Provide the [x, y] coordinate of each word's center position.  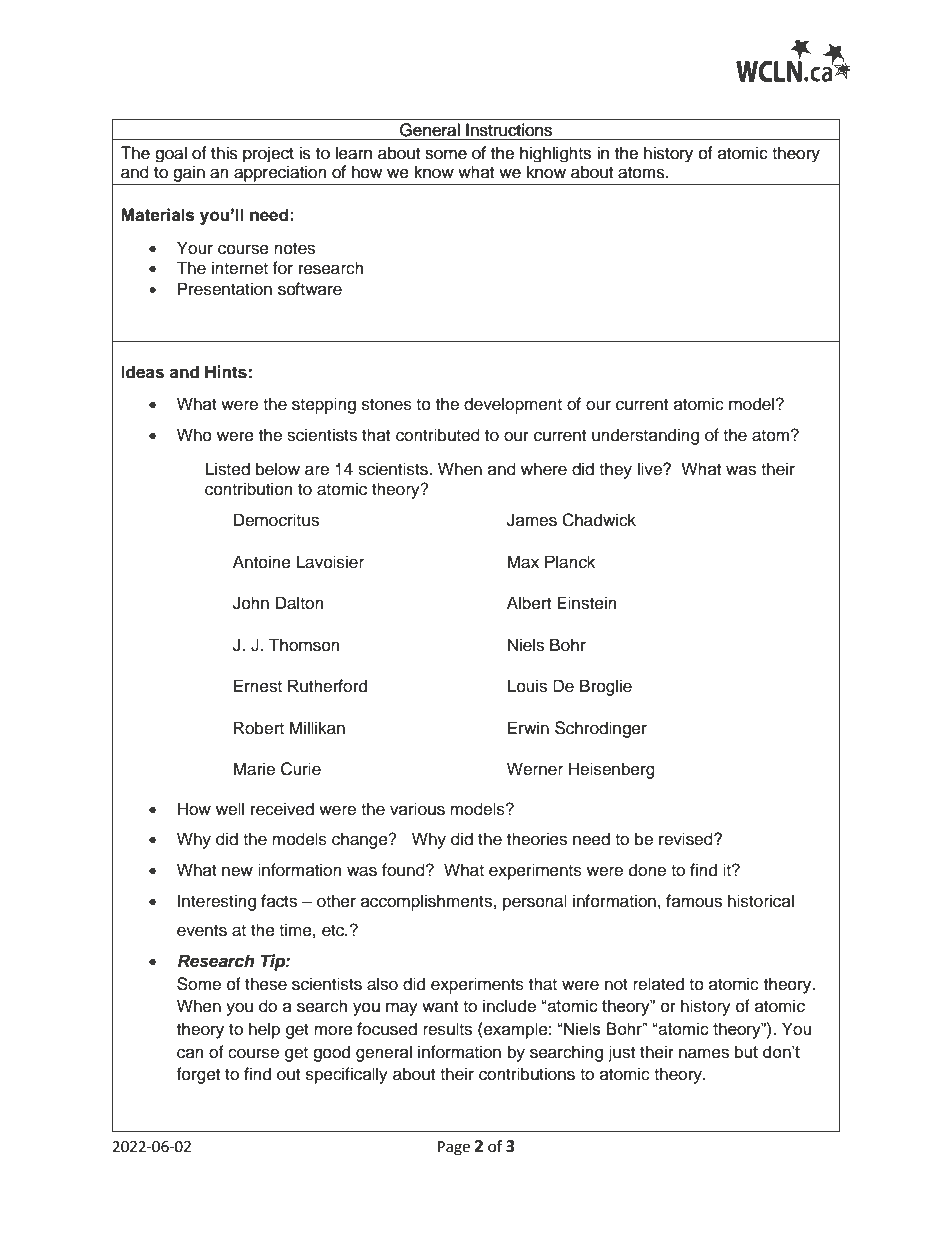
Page [454, 1148]
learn [353, 153]
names [704, 1053]
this [224, 153]
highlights [555, 154]
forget [198, 1075]
